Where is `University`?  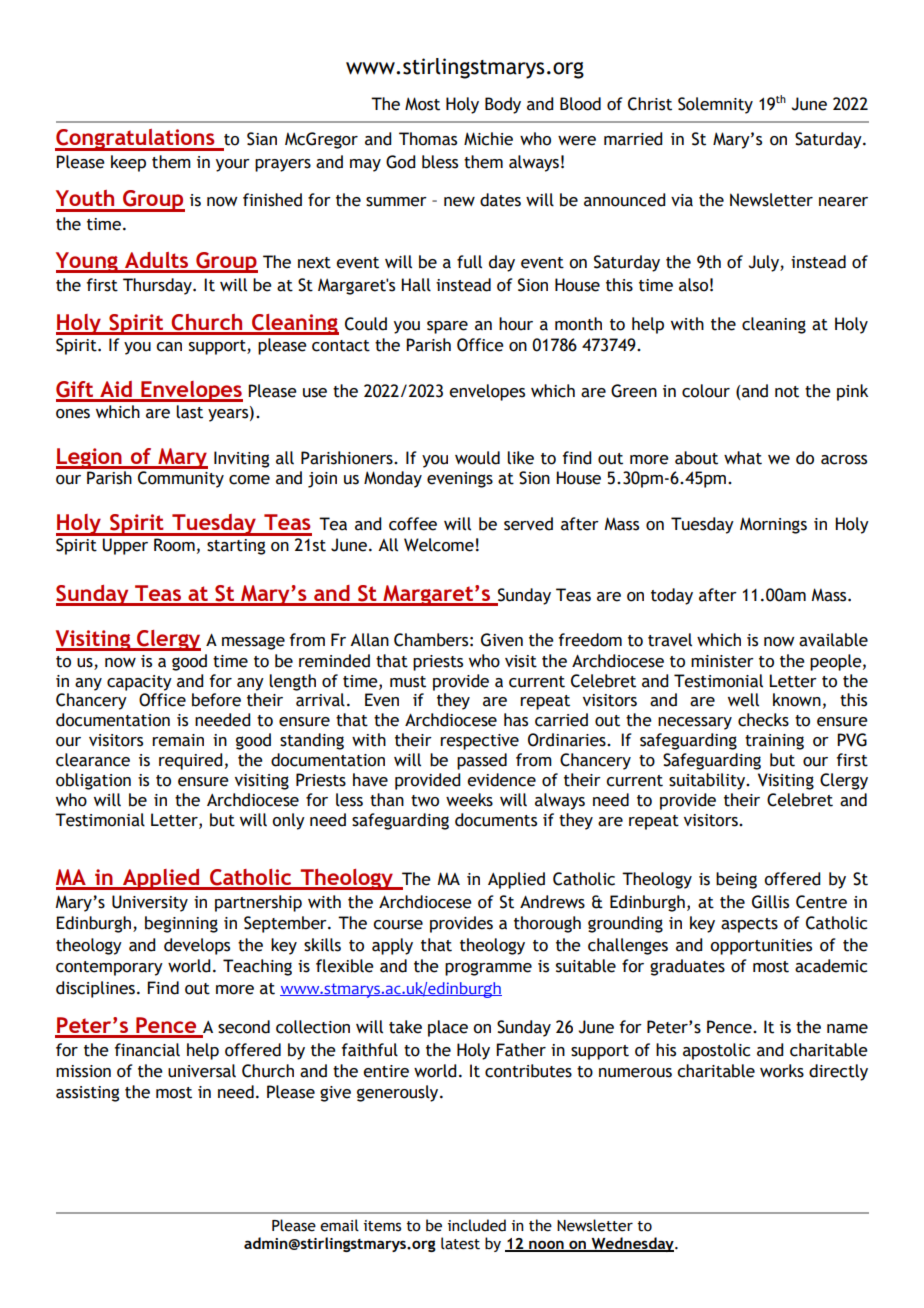
University is located at coordinates (150, 903).
